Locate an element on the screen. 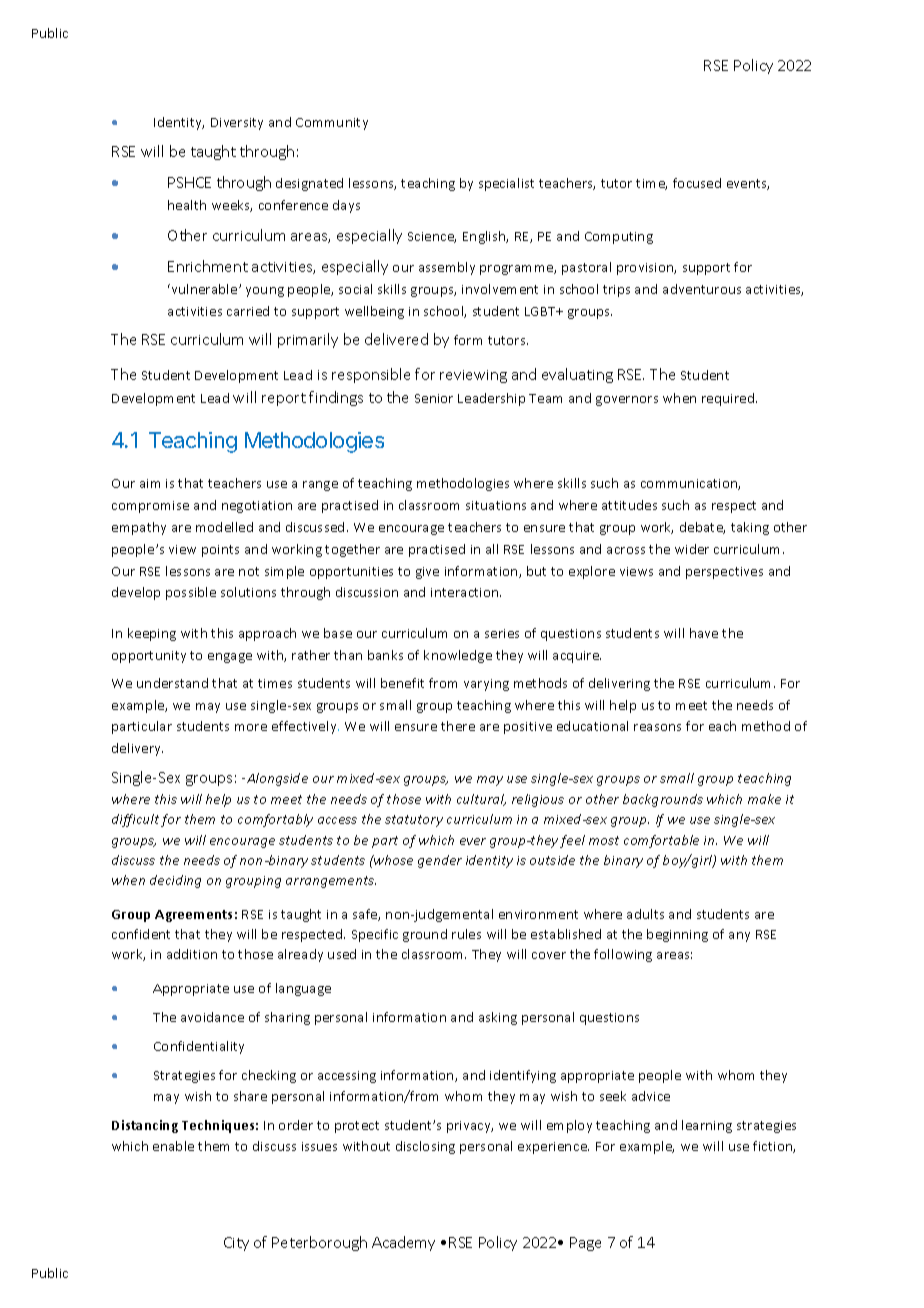 This screenshot has width=924, height=1308. Academy is located at coordinates (403, 1243).
